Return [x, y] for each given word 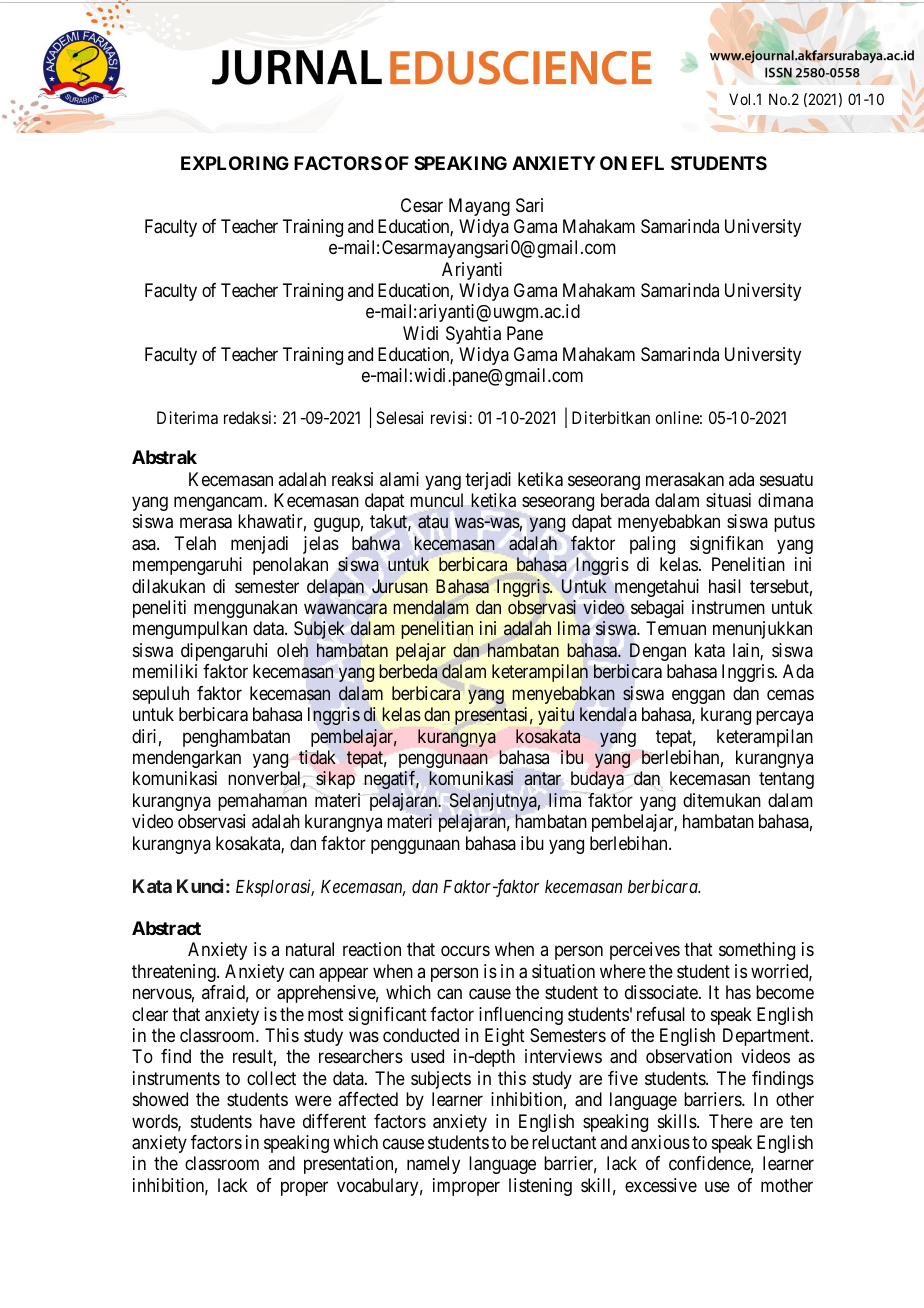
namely [433, 1165]
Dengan [658, 652]
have [277, 1121]
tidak [317, 757]
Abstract [166, 928]
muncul [436, 500]
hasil [725, 586]
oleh [292, 650]
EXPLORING [235, 163]
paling [652, 545]
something [757, 951]
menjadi [259, 545]
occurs [465, 951]
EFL [648, 163]
